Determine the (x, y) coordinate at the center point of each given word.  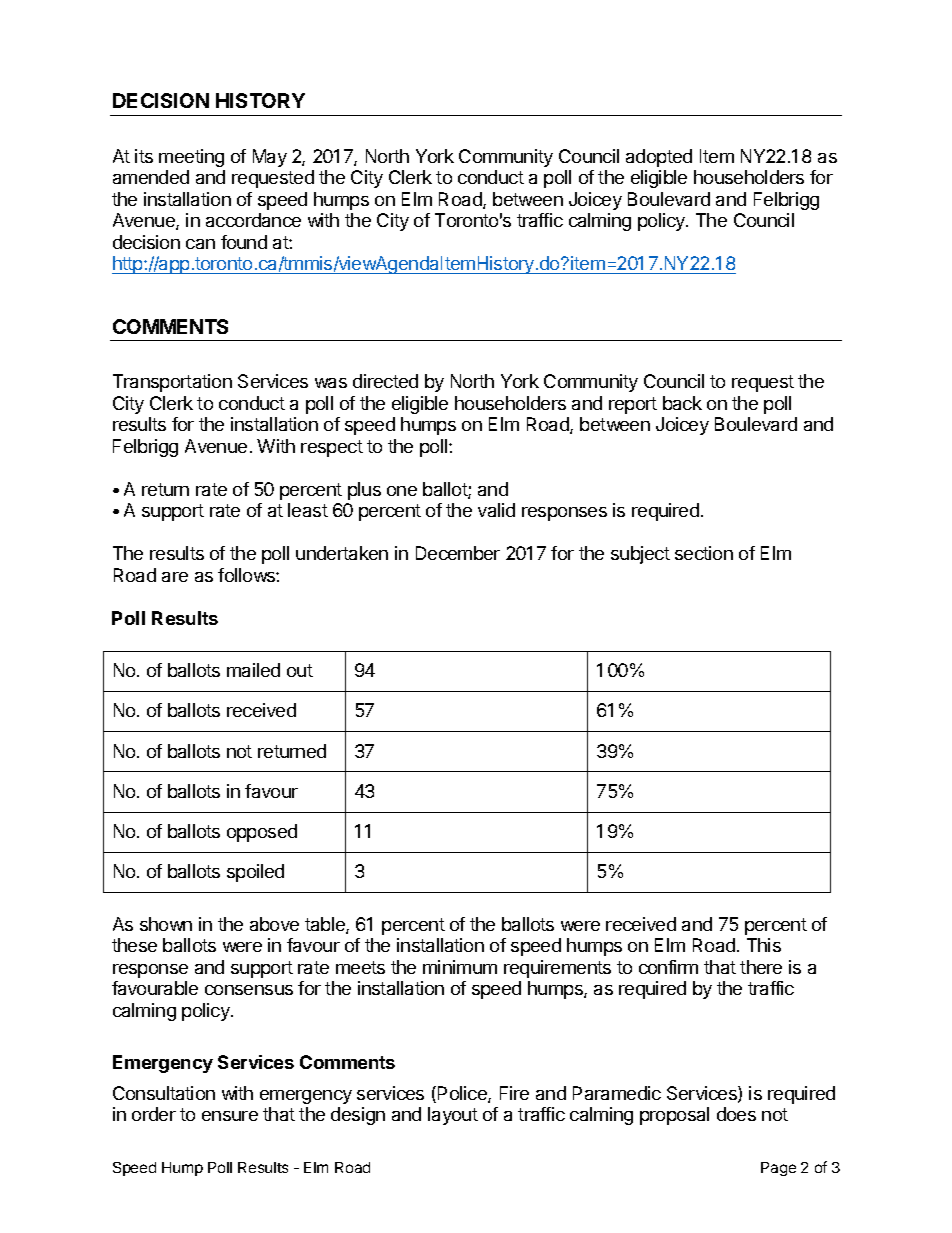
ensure (230, 1116)
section (704, 553)
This (764, 945)
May (270, 158)
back (682, 403)
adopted (659, 158)
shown (166, 924)
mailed (253, 670)
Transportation (172, 383)
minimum (460, 967)
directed (385, 381)
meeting (191, 158)
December (458, 553)
